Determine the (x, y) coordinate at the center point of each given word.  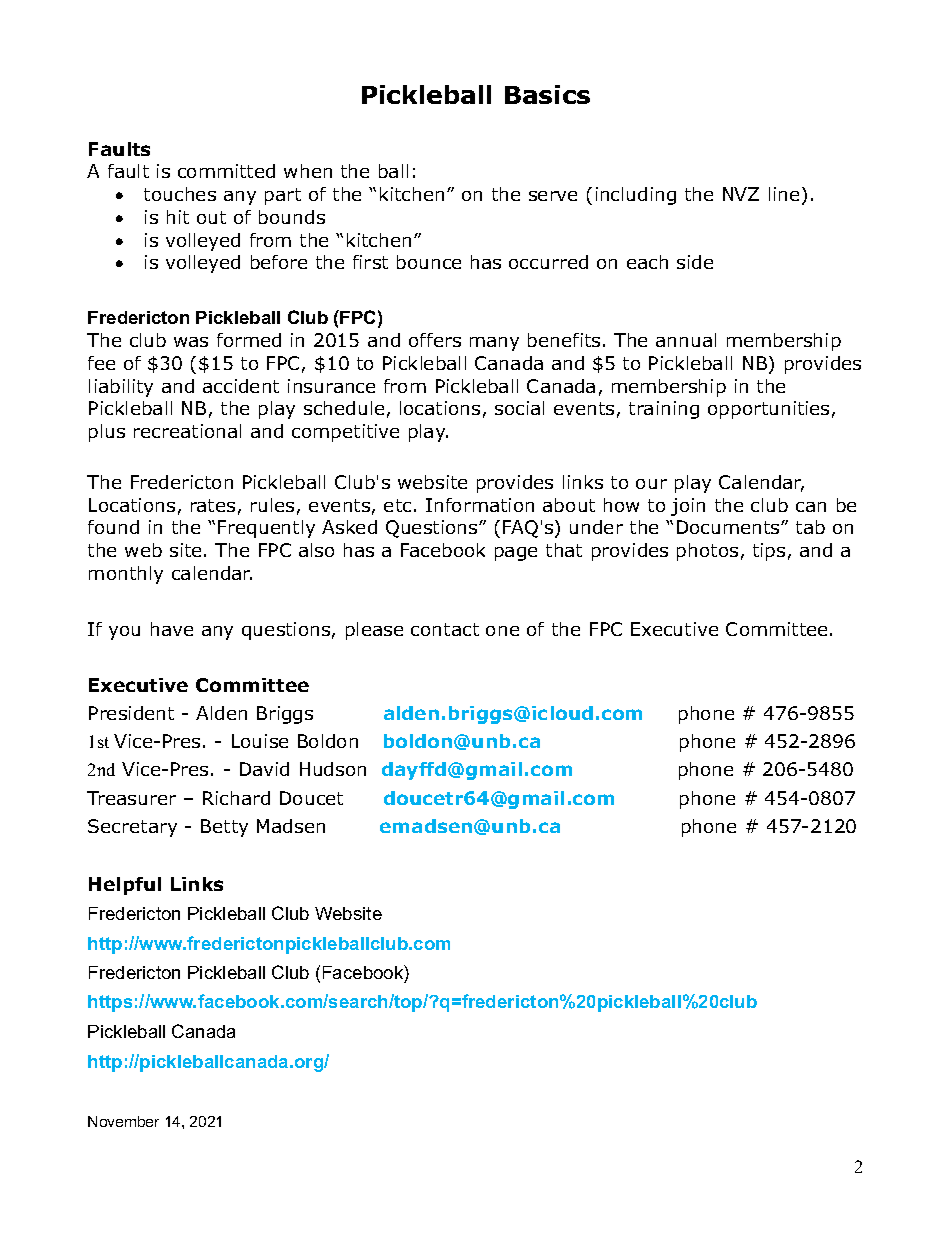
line (784, 194)
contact (445, 629)
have (172, 629)
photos (707, 552)
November (123, 1121)
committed (226, 171)
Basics (547, 94)
